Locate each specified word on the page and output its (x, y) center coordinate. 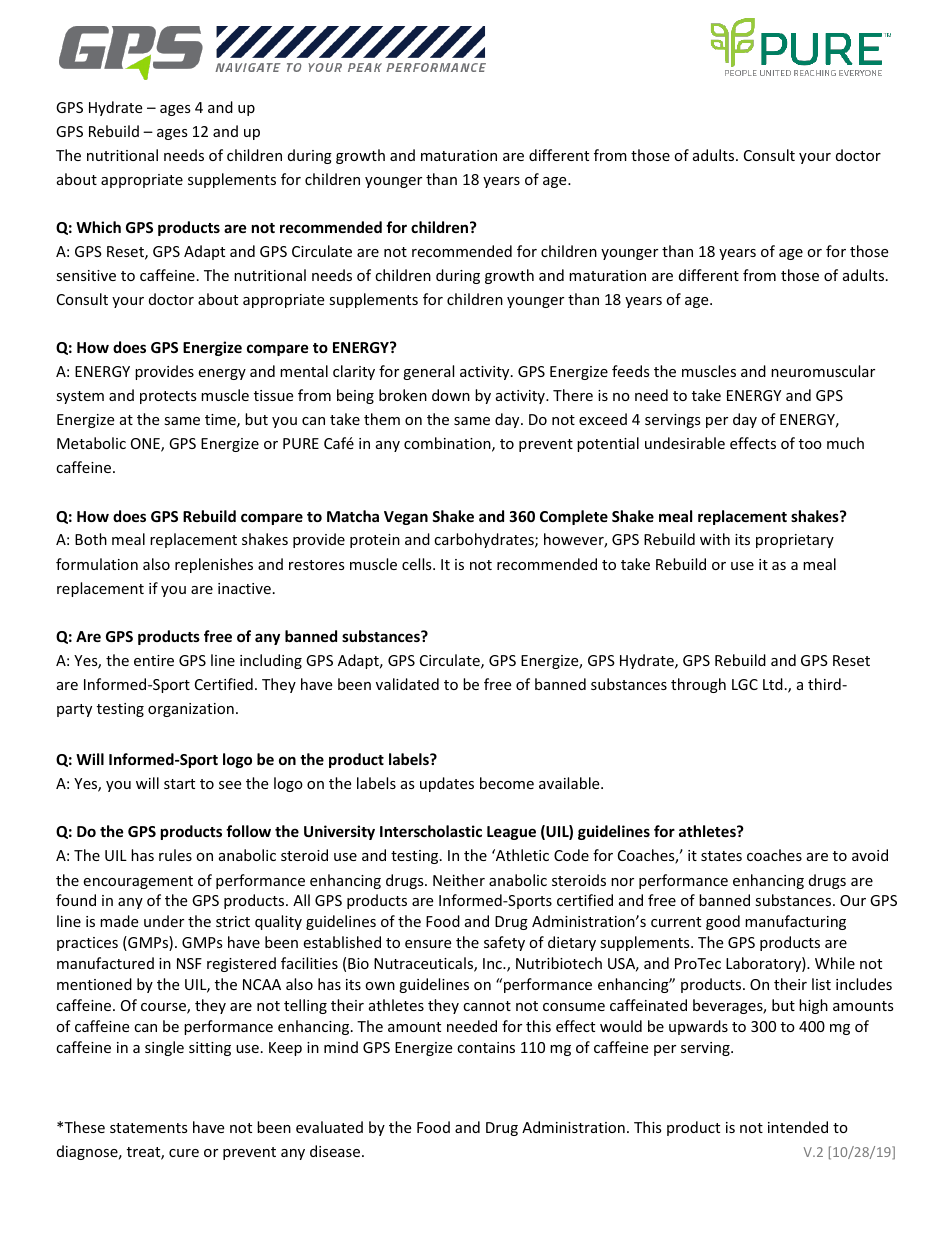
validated (407, 684)
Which (98, 227)
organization (191, 710)
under (164, 921)
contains (486, 1047)
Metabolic (91, 443)
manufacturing (795, 922)
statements (149, 1128)
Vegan (406, 518)
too (810, 444)
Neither (459, 880)
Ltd (773, 684)
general (428, 372)
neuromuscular (823, 371)
